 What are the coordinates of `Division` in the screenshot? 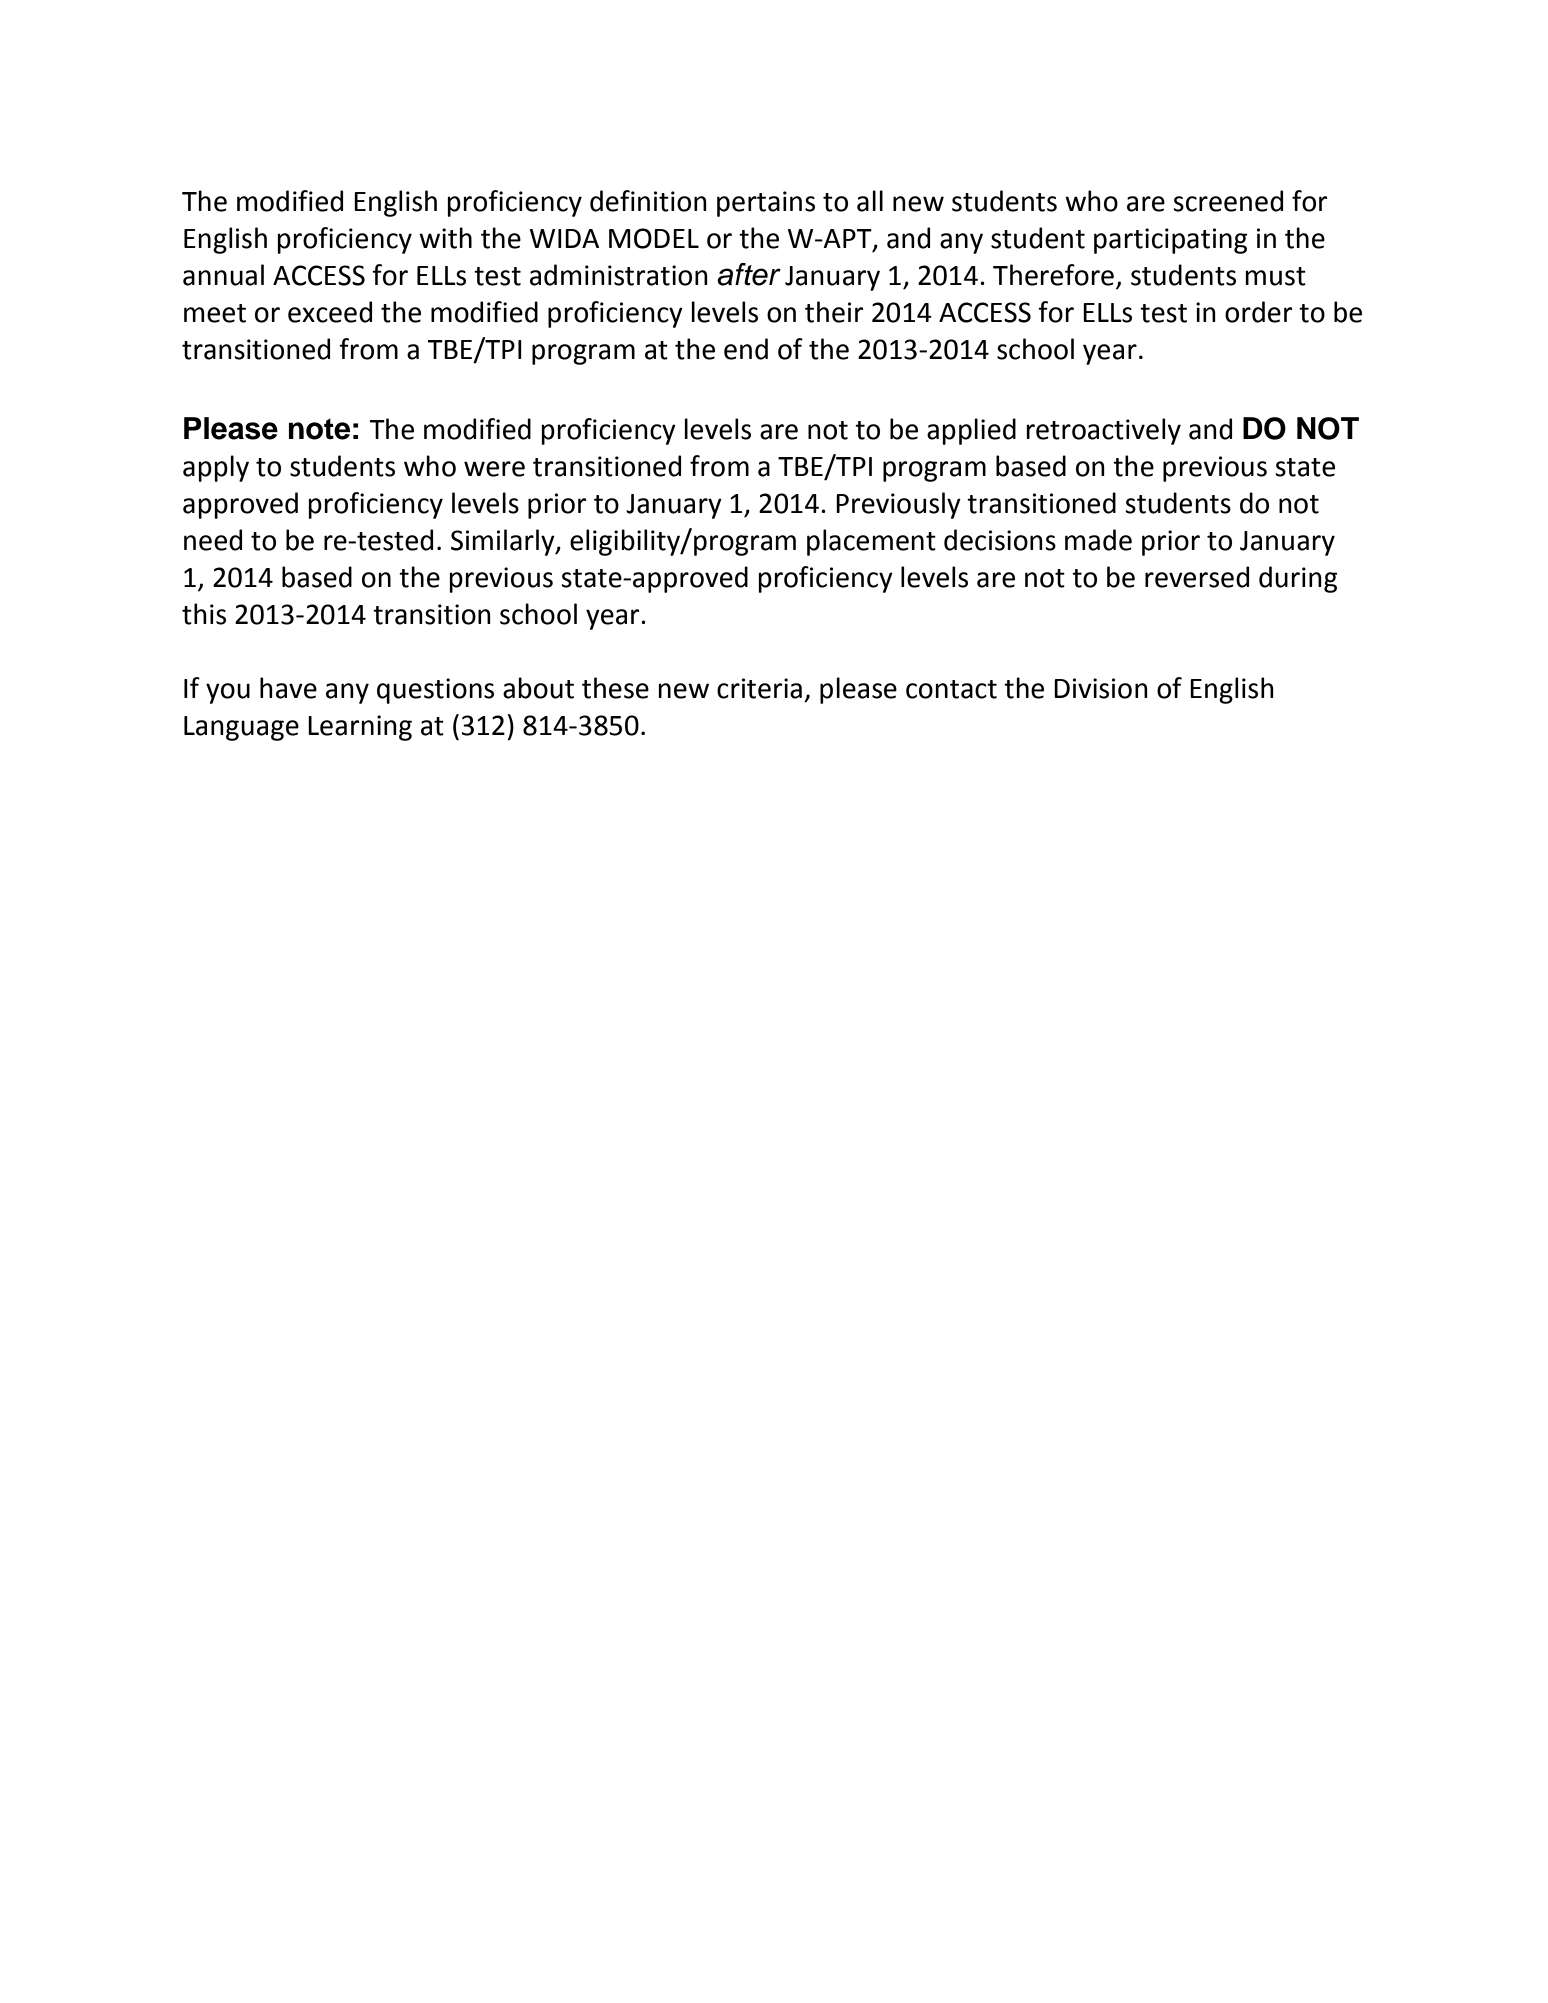 It's located at (1101, 688).
